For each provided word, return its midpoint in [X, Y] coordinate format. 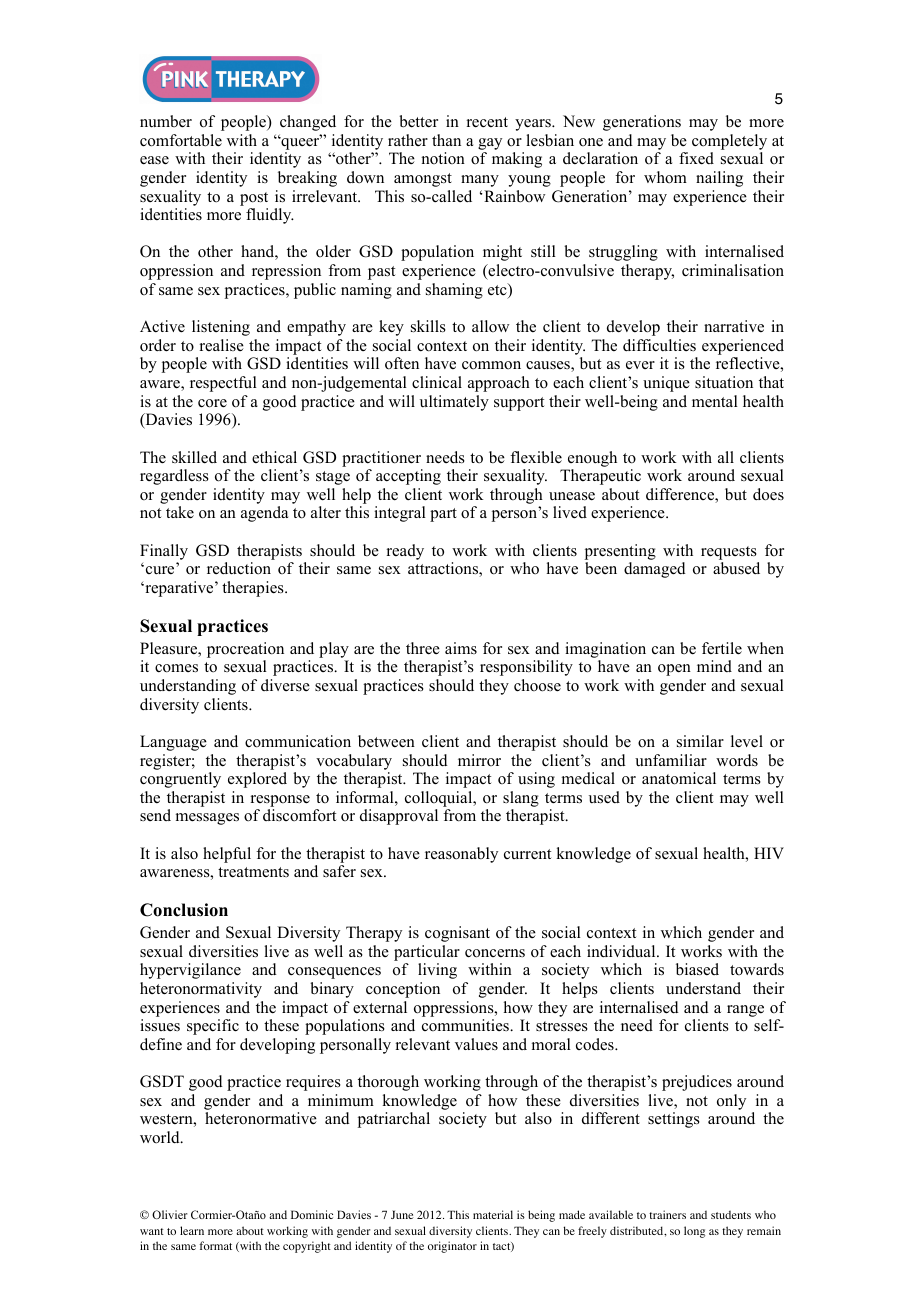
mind [714, 666]
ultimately [454, 403]
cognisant [457, 934]
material [493, 1214]
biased [697, 969]
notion [443, 158]
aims [461, 648]
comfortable [181, 140]
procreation [245, 650]
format [215, 1245]
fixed [696, 158]
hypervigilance [190, 971]
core [212, 403]
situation [724, 382]
